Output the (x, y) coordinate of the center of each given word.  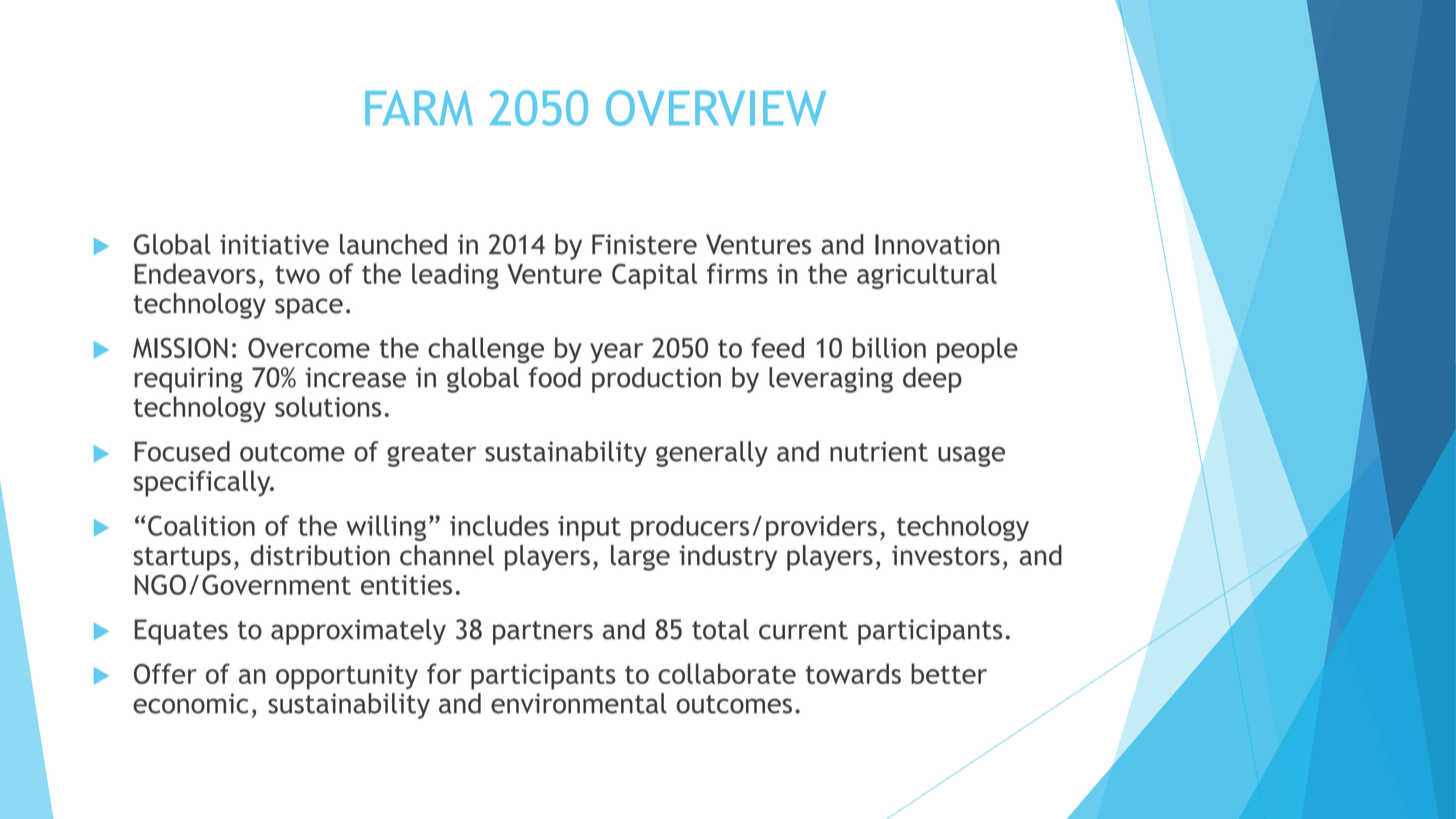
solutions (328, 406)
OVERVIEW (716, 108)
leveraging (831, 380)
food (554, 377)
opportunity (347, 677)
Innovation (937, 244)
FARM (419, 108)
